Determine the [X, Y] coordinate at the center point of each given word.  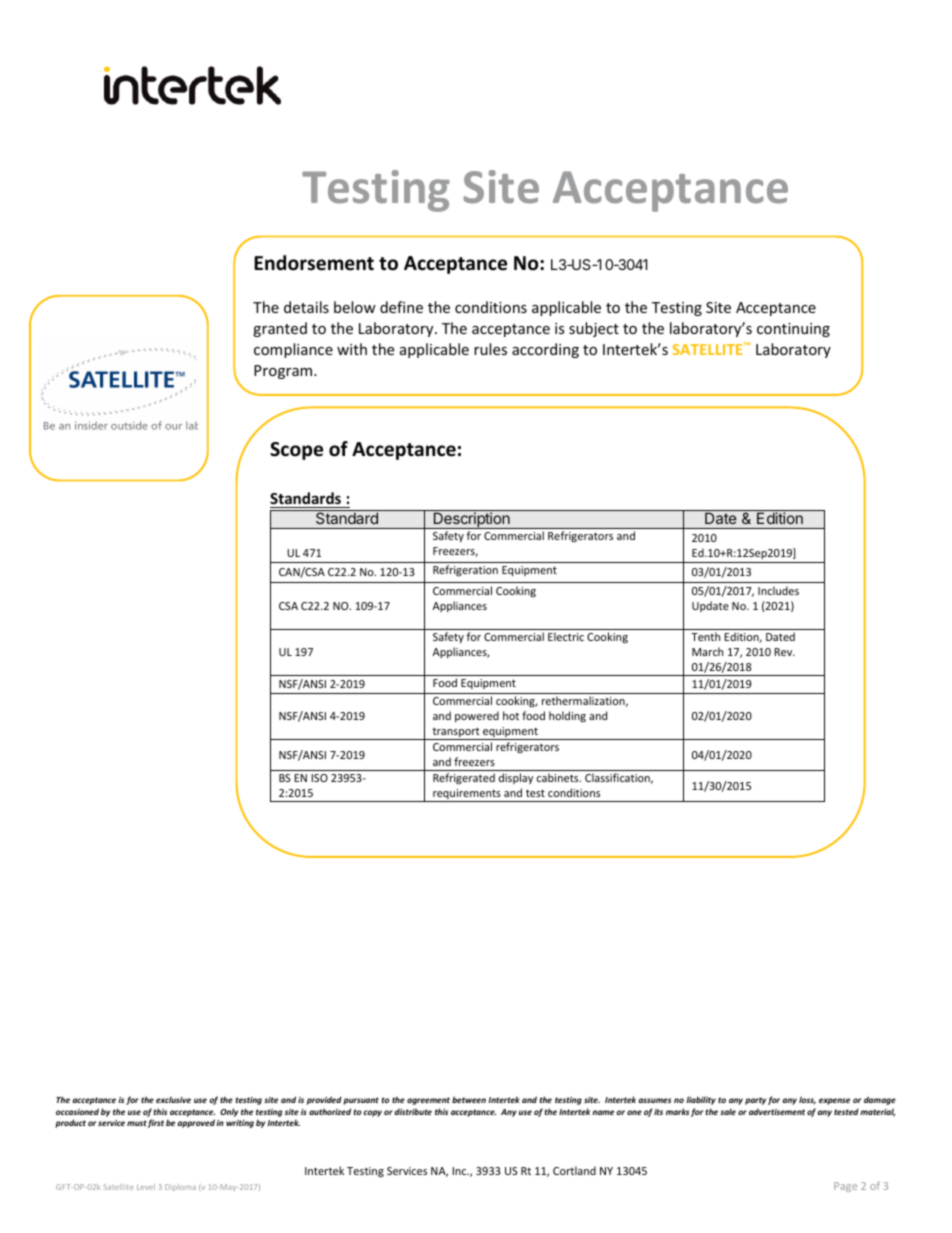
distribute [413, 1111]
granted [280, 329]
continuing [793, 330]
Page [845, 1187]
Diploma [180, 1187]
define [401, 307]
